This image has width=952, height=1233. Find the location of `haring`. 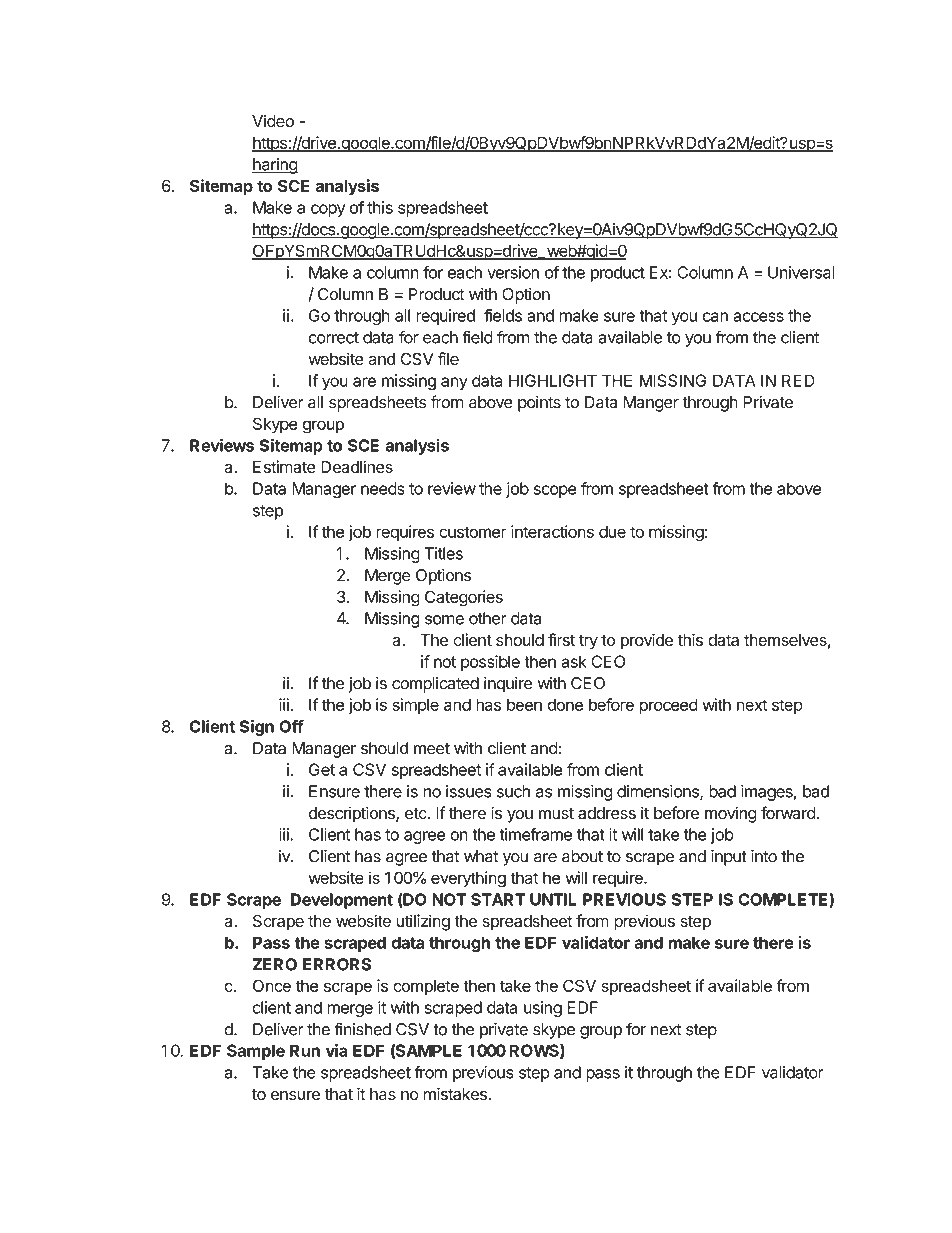

haring is located at coordinates (275, 166).
